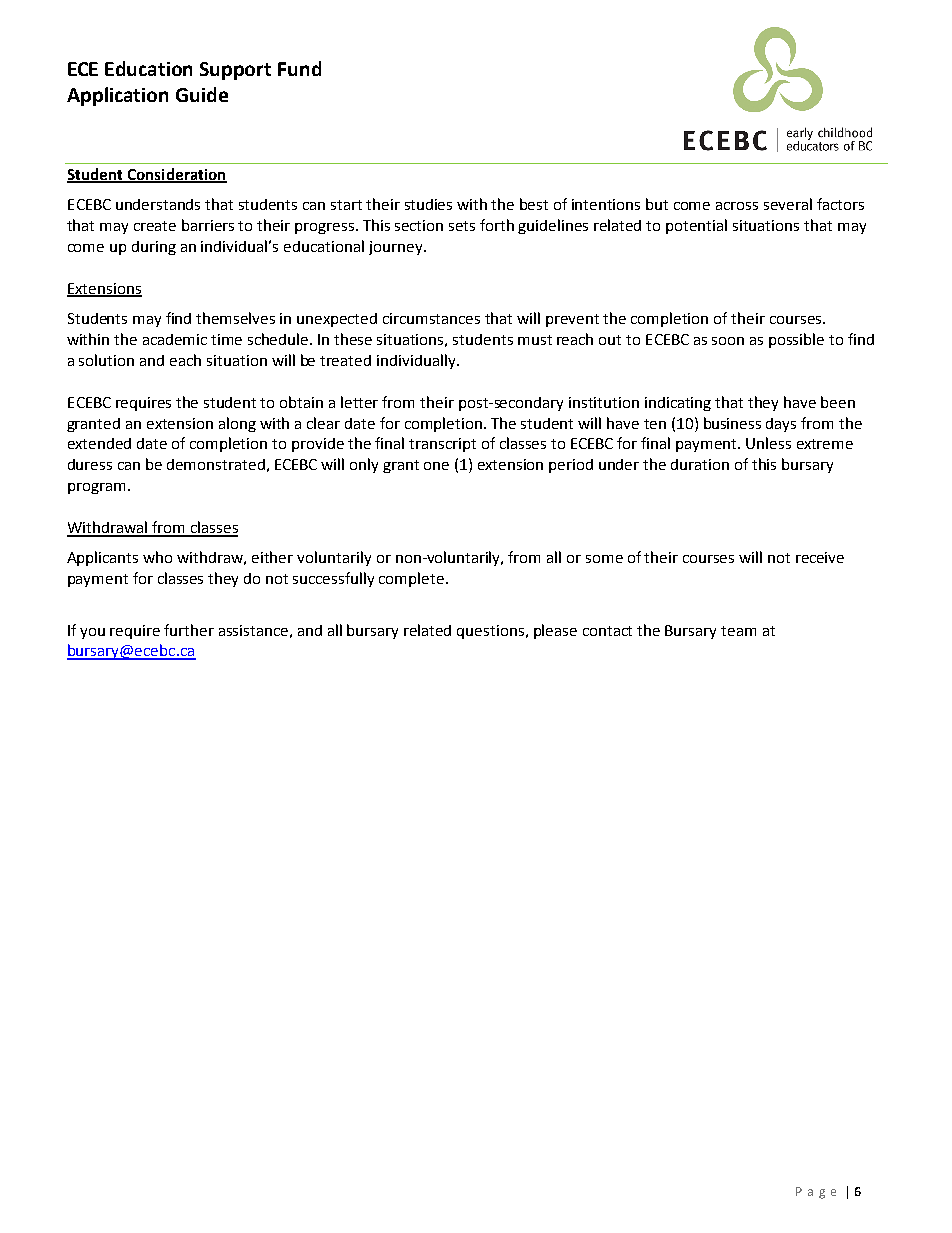  What do you see at coordinates (299, 68) in the page?
I see `Fund` at bounding box center [299, 68].
